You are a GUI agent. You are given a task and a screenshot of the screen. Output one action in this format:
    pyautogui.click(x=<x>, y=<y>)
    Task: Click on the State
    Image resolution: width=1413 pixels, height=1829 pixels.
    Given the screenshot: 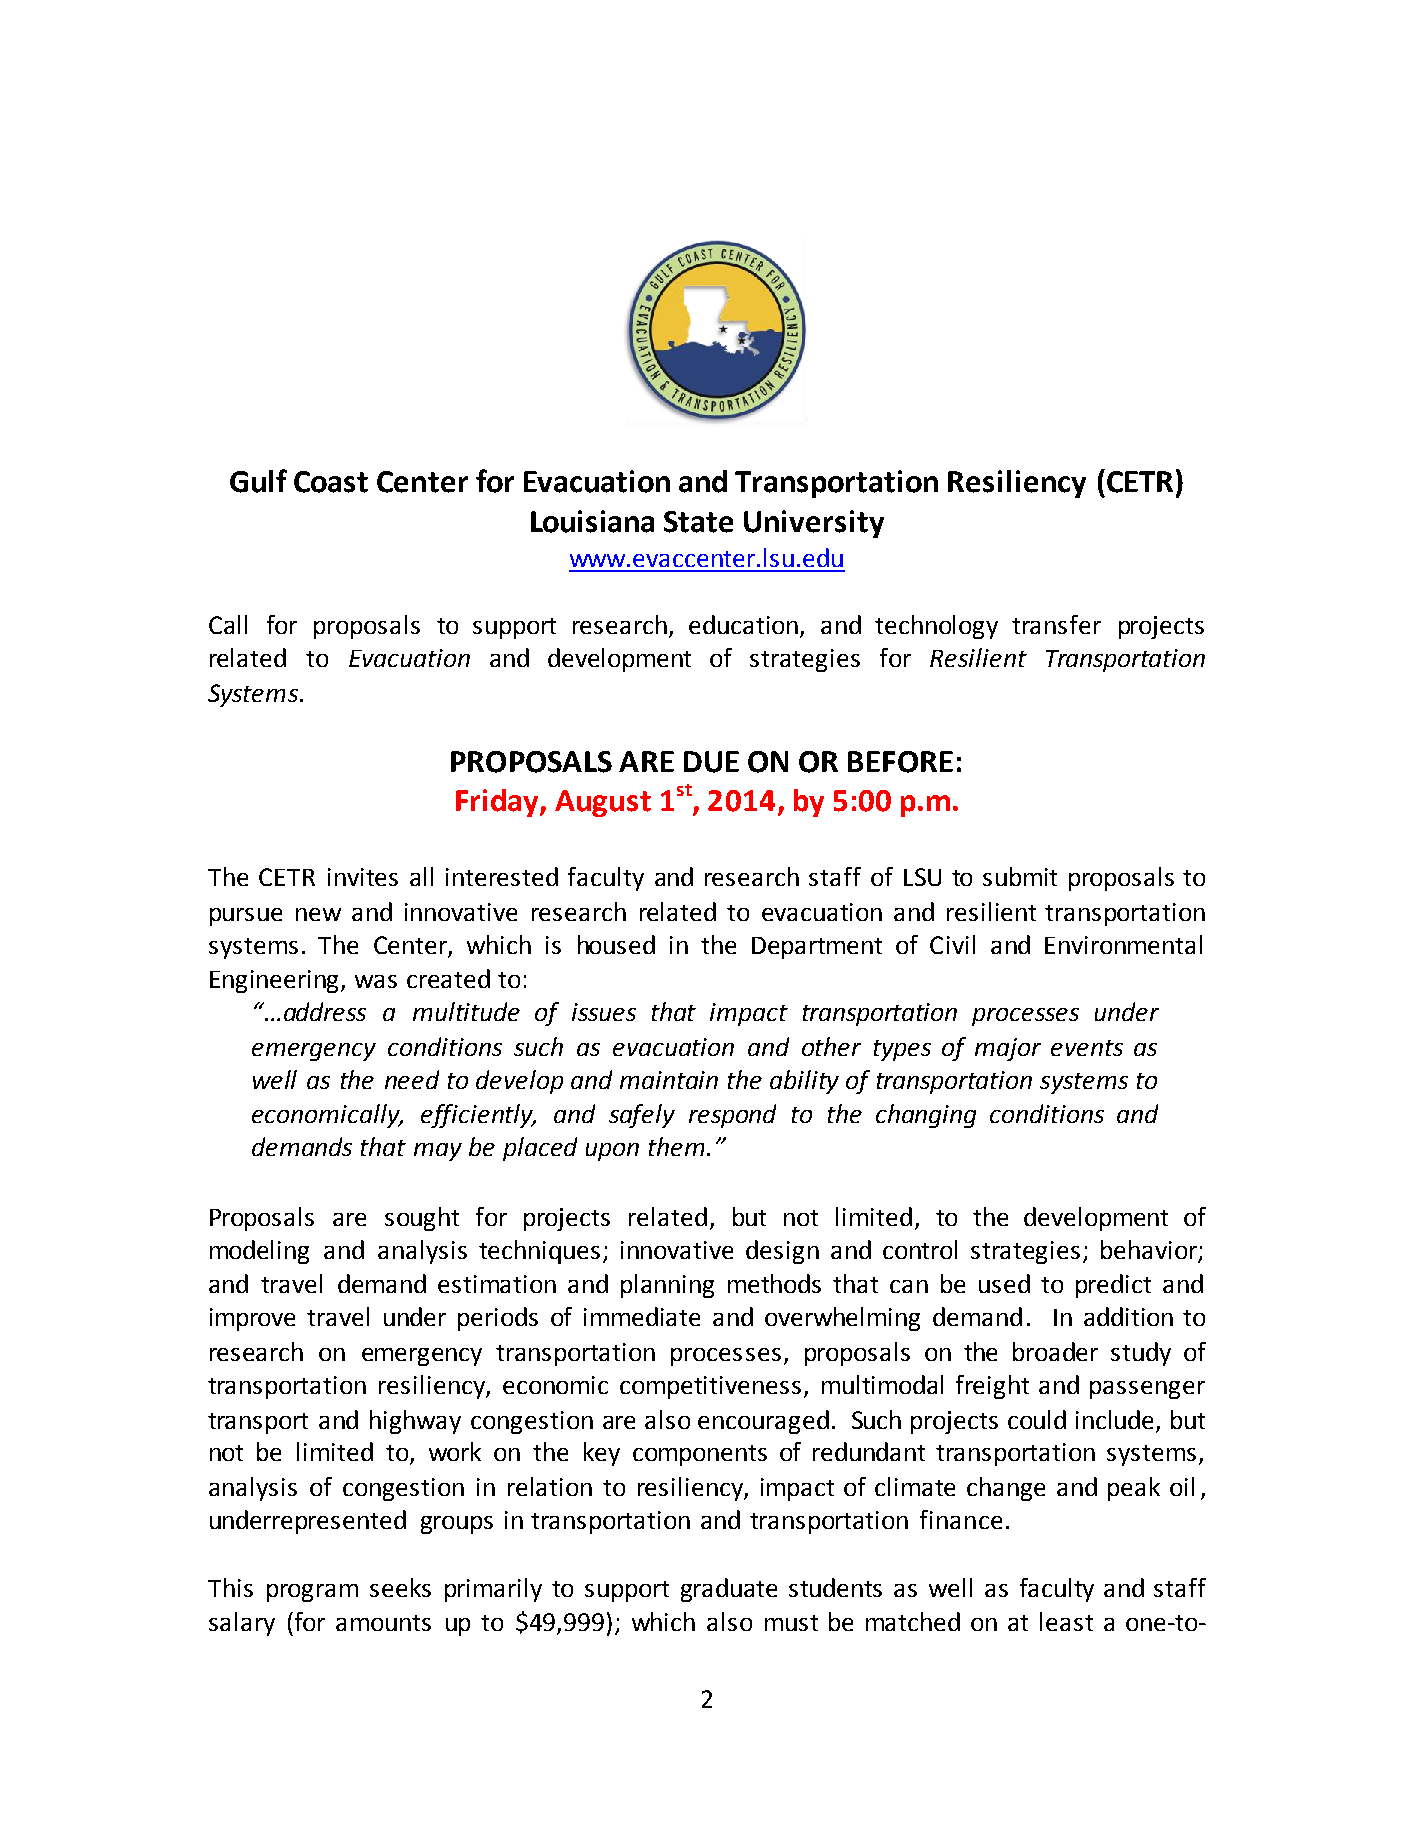 What is the action you would take?
    pyautogui.click(x=698, y=522)
